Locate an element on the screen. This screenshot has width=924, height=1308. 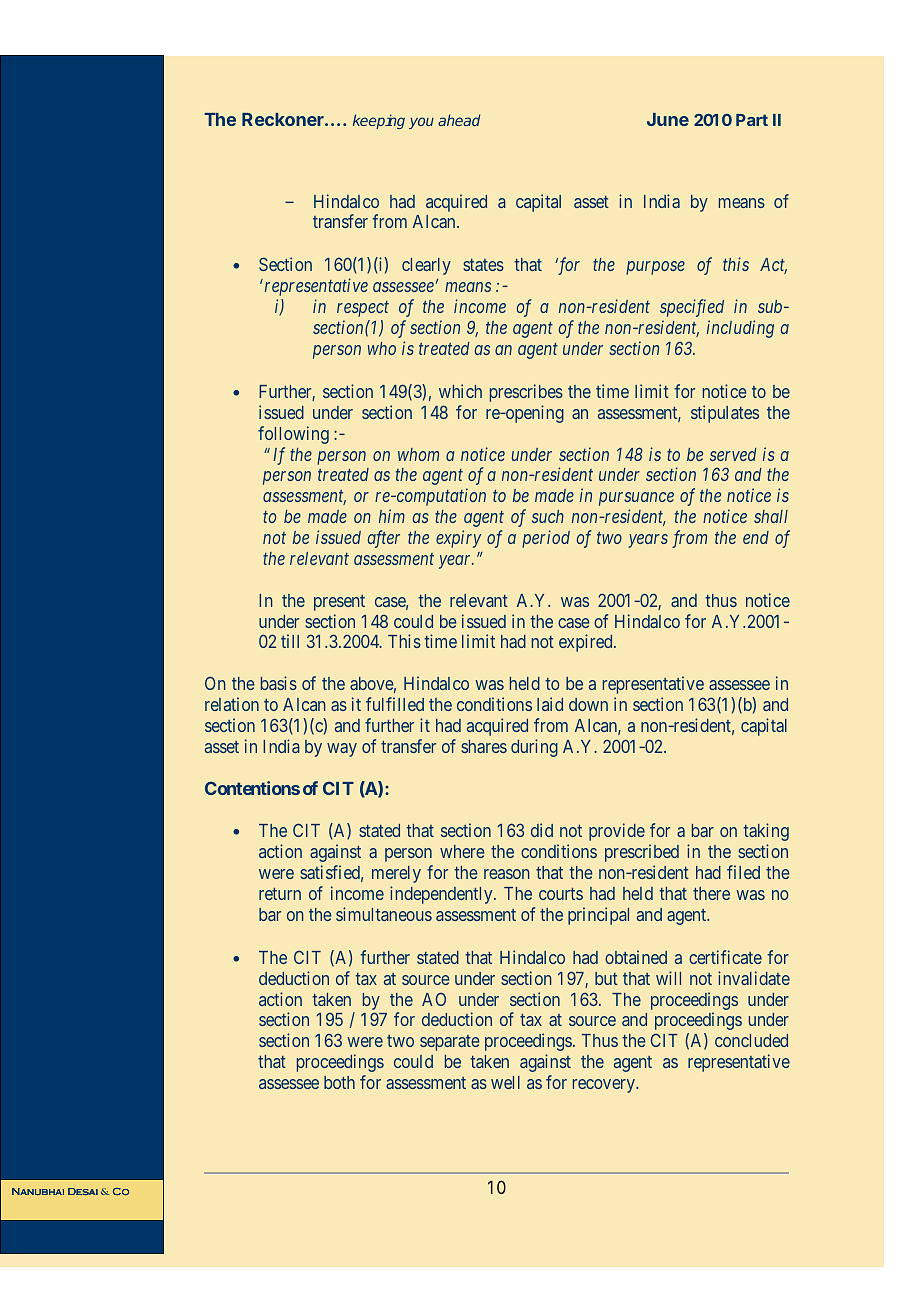
following is located at coordinates (293, 435).
